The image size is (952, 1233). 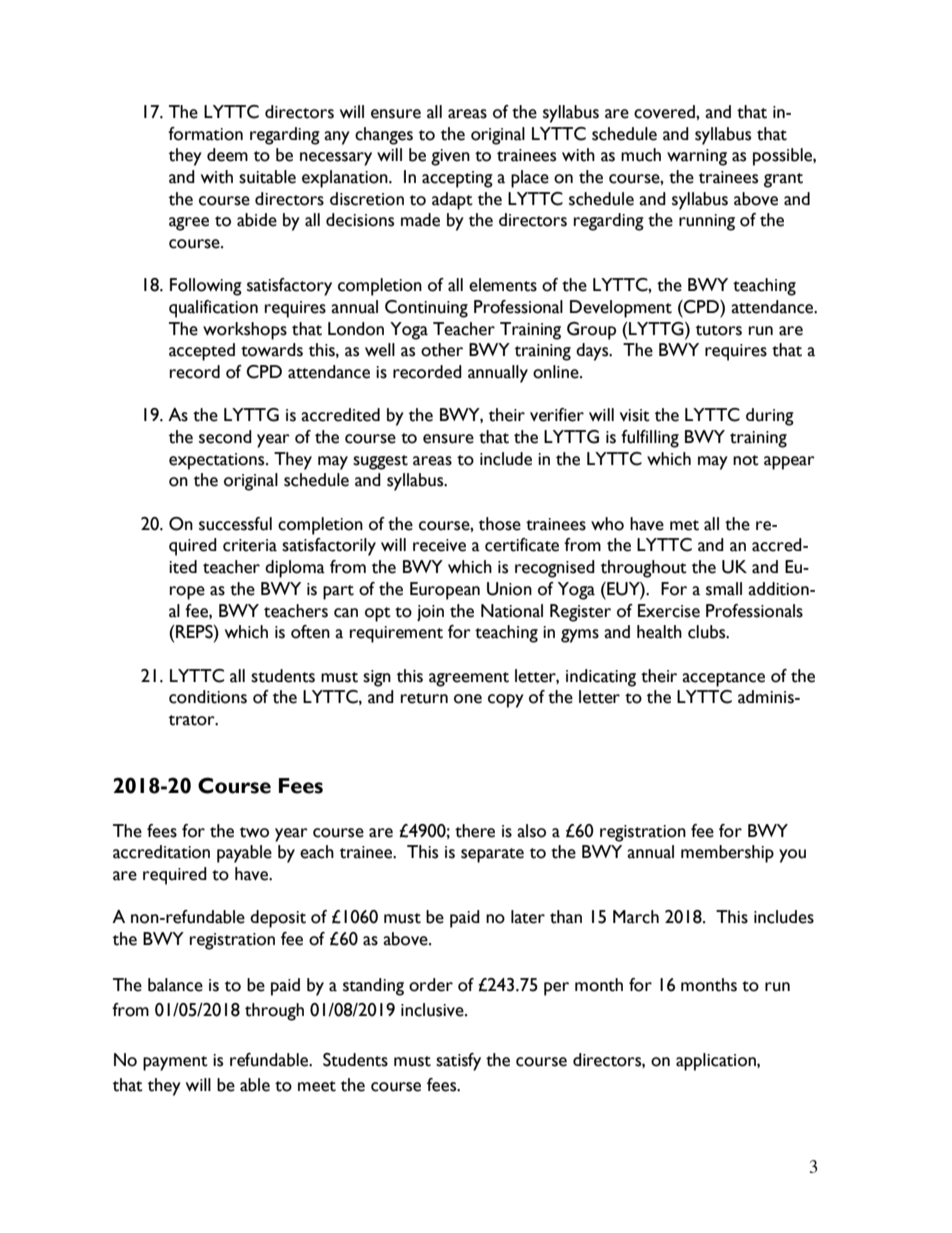 What do you see at coordinates (724, 589) in the page?
I see `small` at bounding box center [724, 589].
